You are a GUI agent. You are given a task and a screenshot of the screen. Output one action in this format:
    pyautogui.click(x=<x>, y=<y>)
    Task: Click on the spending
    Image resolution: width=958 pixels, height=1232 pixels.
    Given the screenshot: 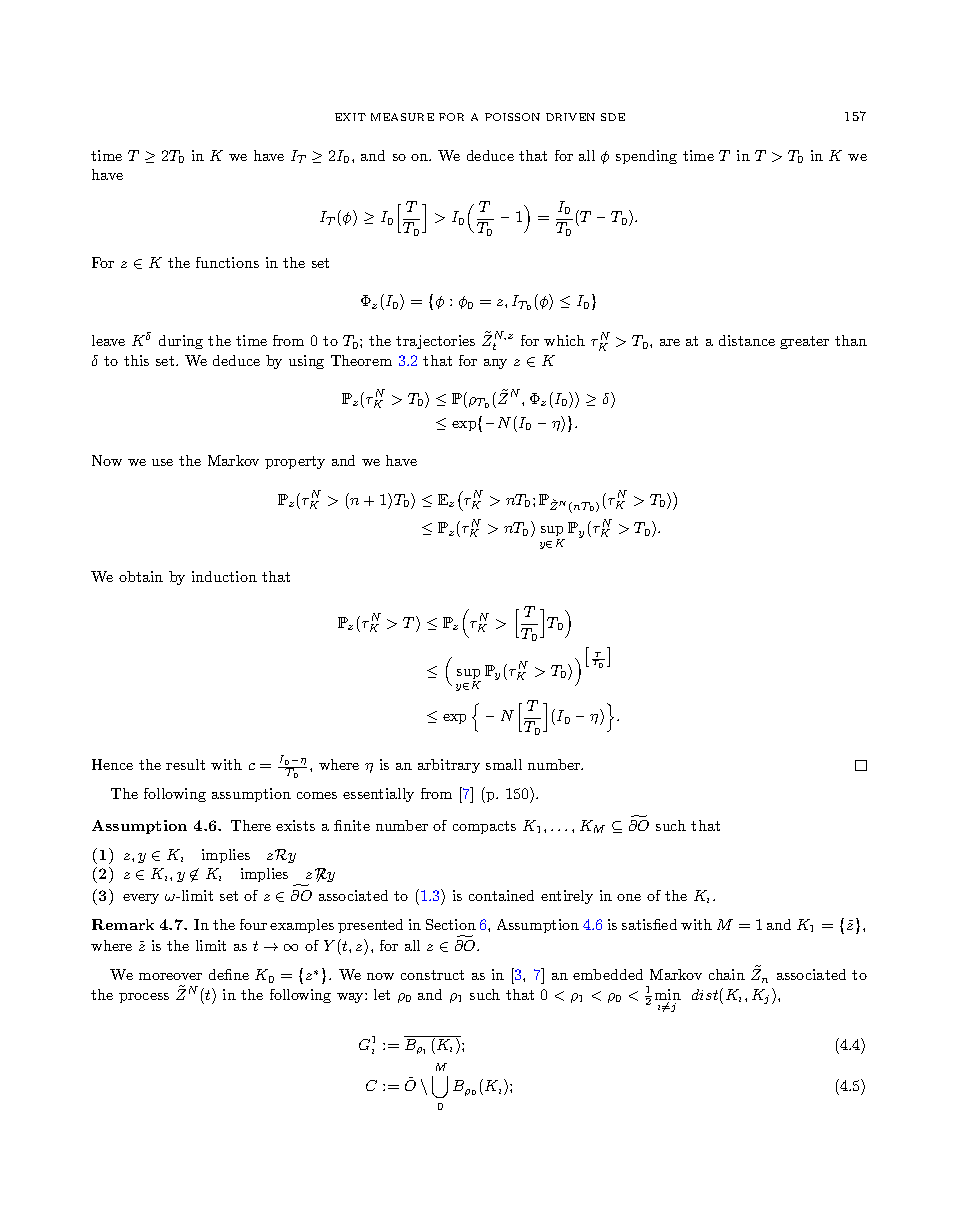 What is the action you would take?
    pyautogui.click(x=646, y=157)
